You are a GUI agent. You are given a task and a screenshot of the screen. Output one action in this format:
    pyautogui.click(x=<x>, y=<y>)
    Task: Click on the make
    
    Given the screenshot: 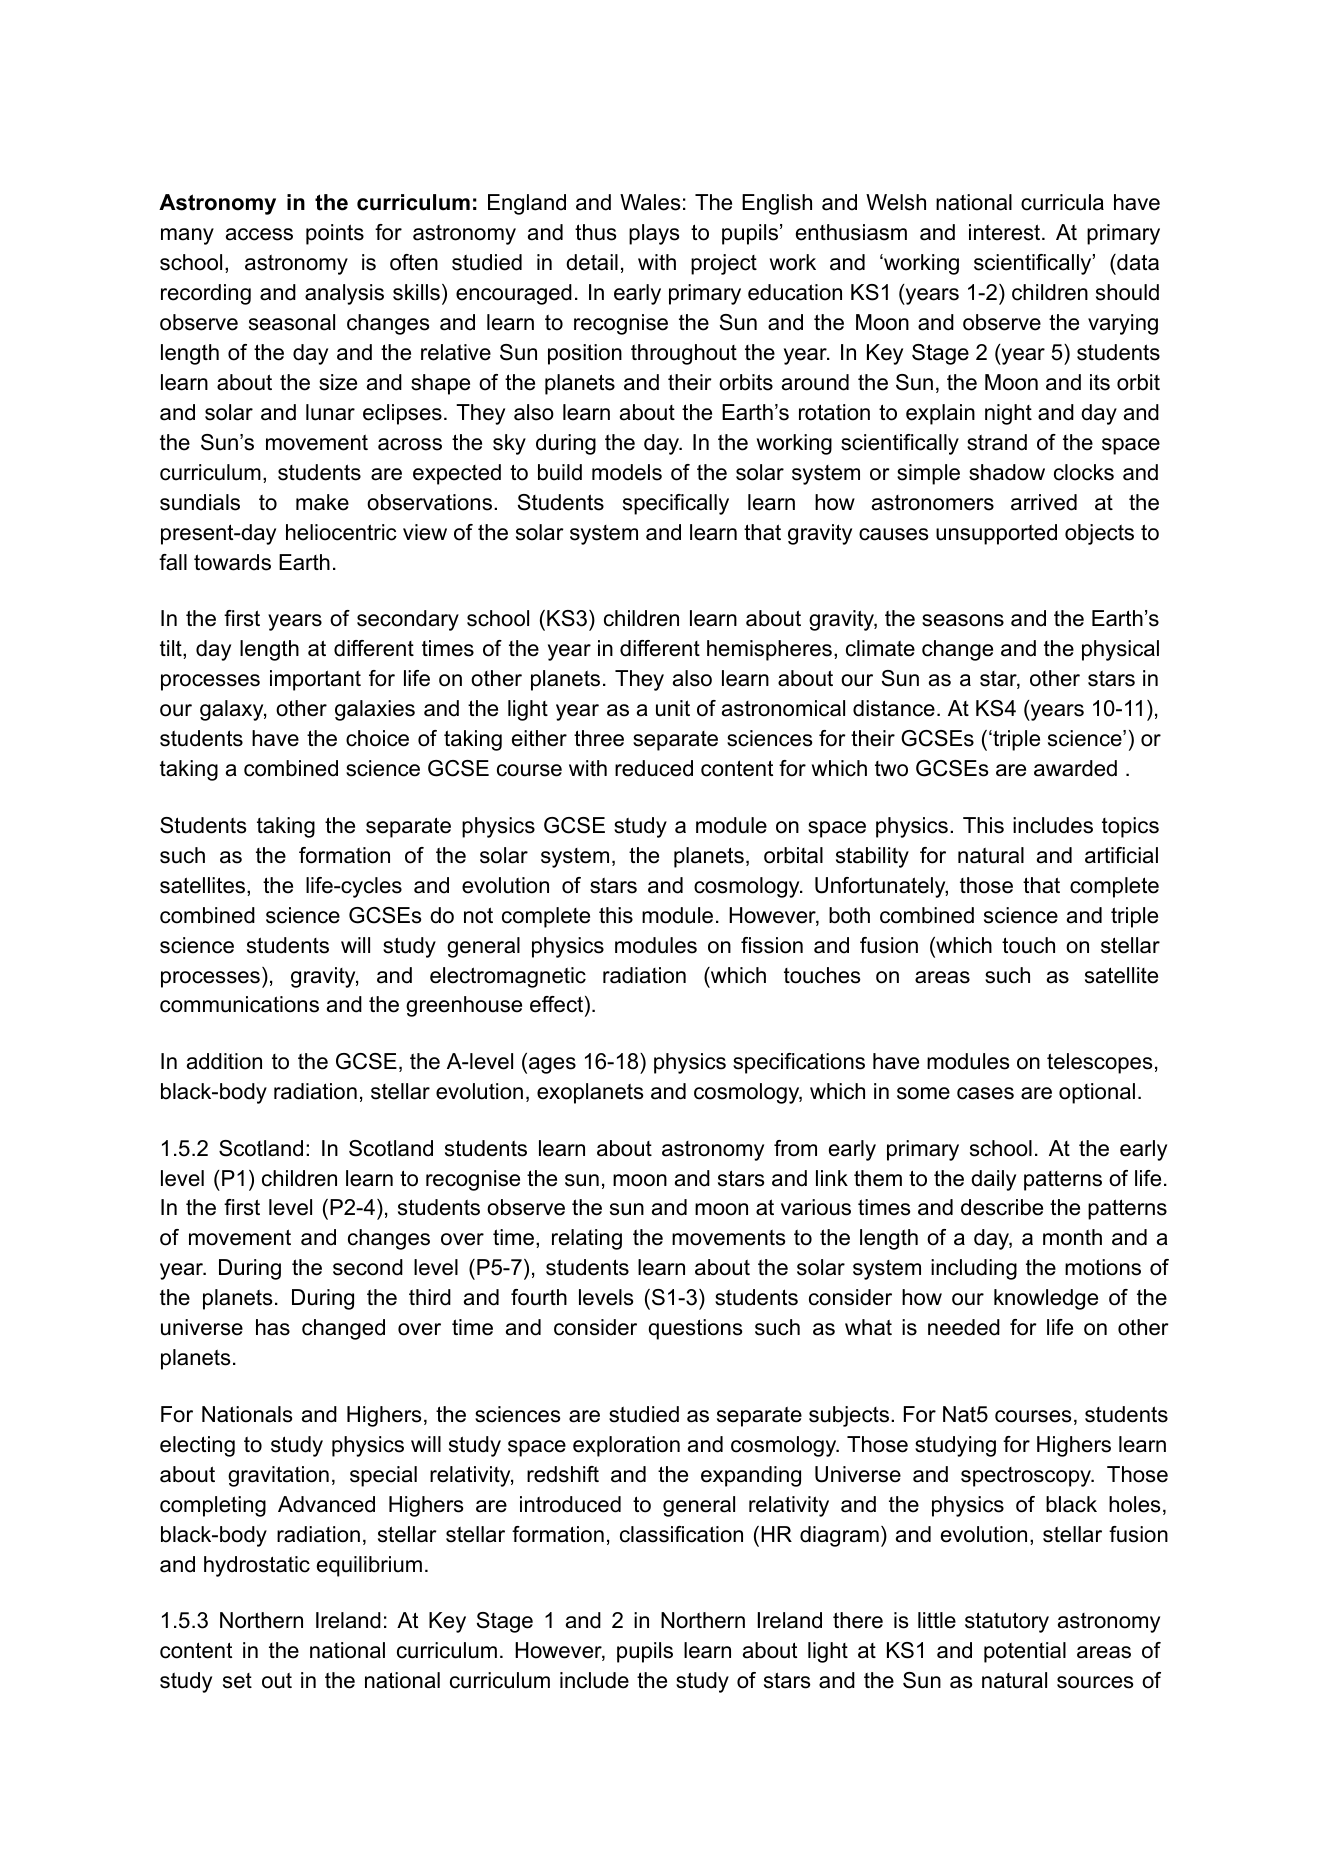 What is the action you would take?
    pyautogui.click(x=322, y=502)
